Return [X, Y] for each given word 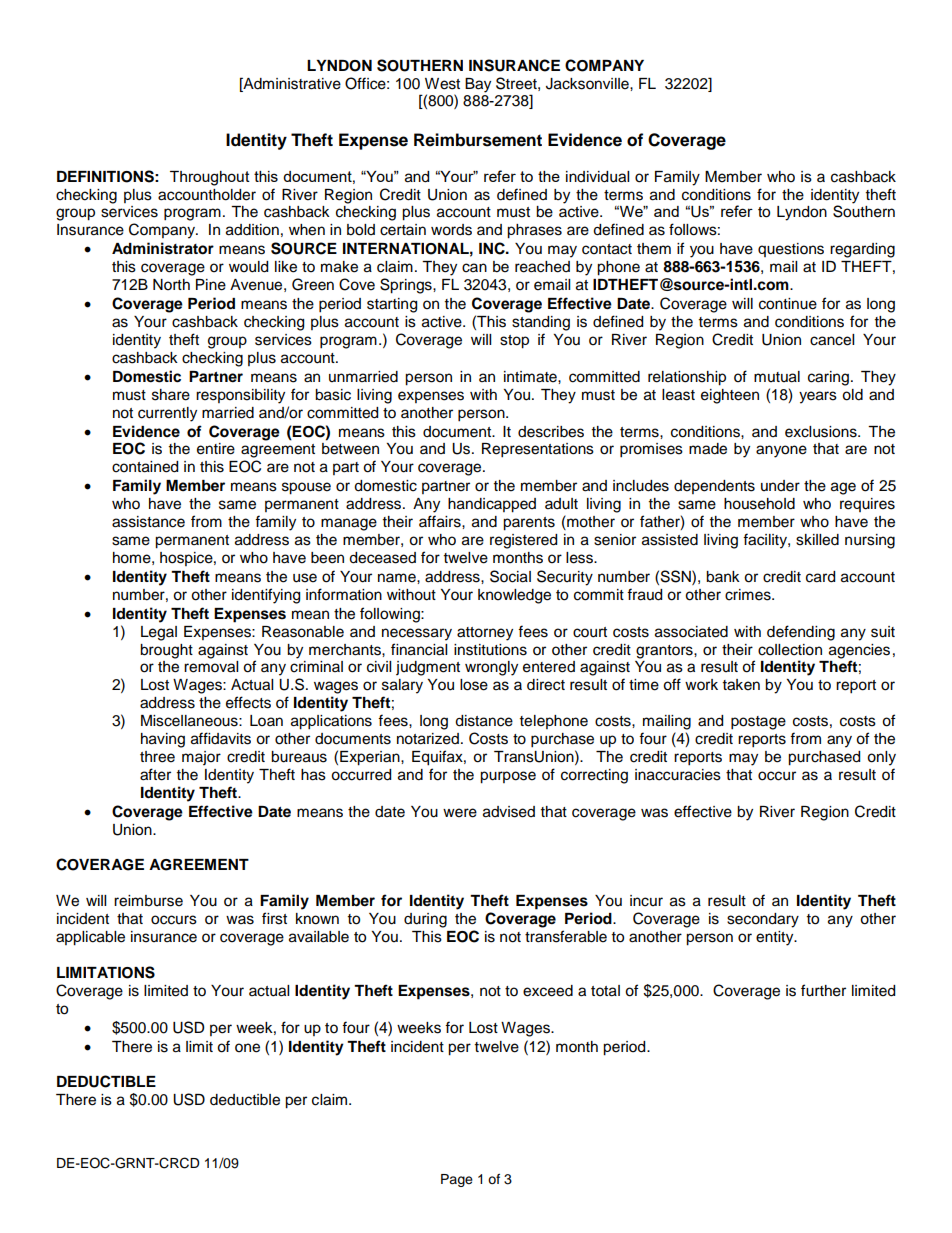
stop [514, 342]
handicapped [492, 505]
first [274, 918]
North [171, 285]
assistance [148, 522]
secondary [763, 920]
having [163, 740]
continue [788, 304]
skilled [817, 540]
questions [791, 250]
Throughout [210, 178]
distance [484, 721]
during [425, 920]
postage [758, 723]
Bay [478, 85]
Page [457, 1180]
